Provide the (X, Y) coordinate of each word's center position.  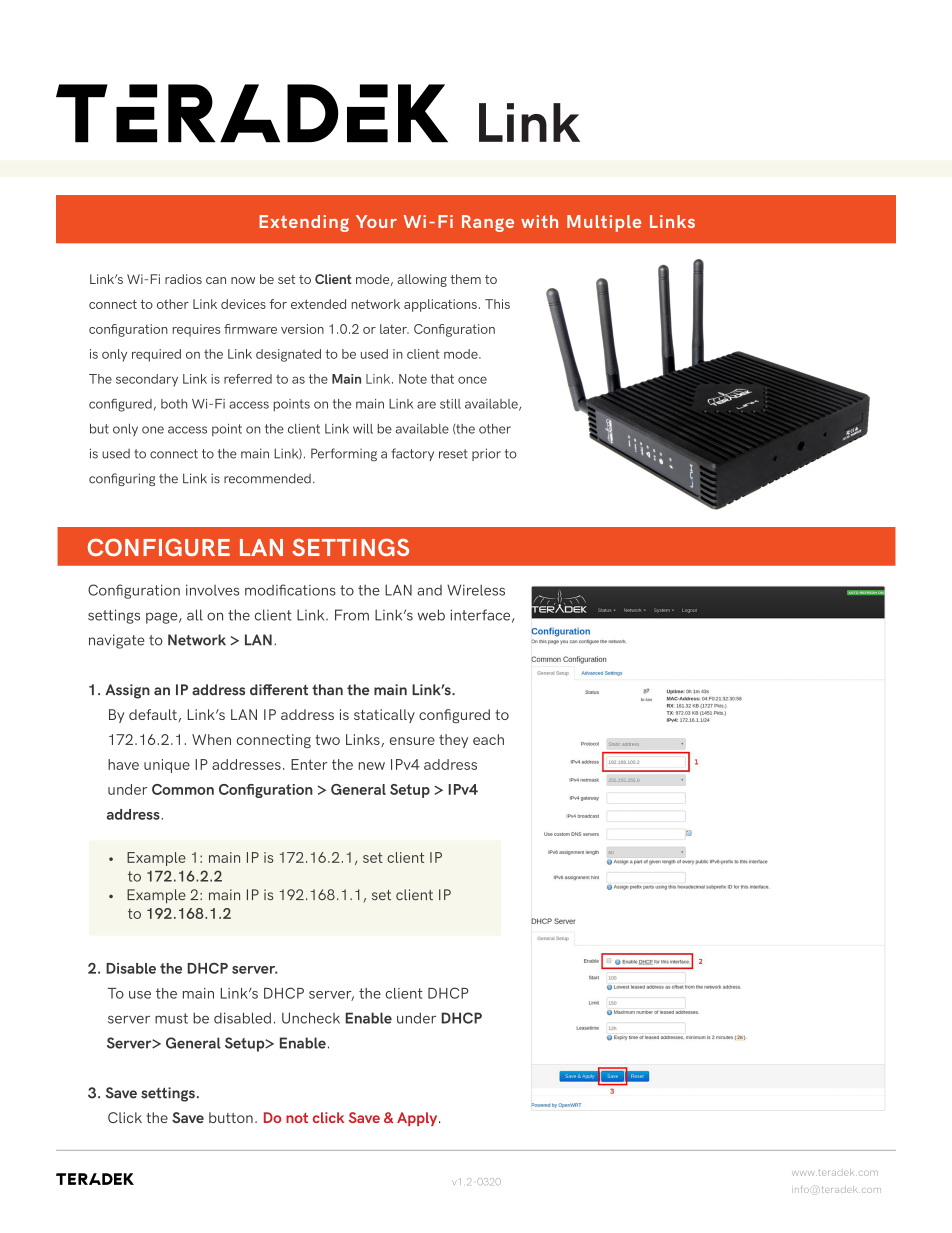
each (488, 739)
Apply (418, 1119)
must (171, 1018)
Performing (344, 454)
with (539, 221)
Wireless (476, 590)
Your (376, 221)
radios (183, 279)
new (371, 766)
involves (212, 590)
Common (183, 789)
